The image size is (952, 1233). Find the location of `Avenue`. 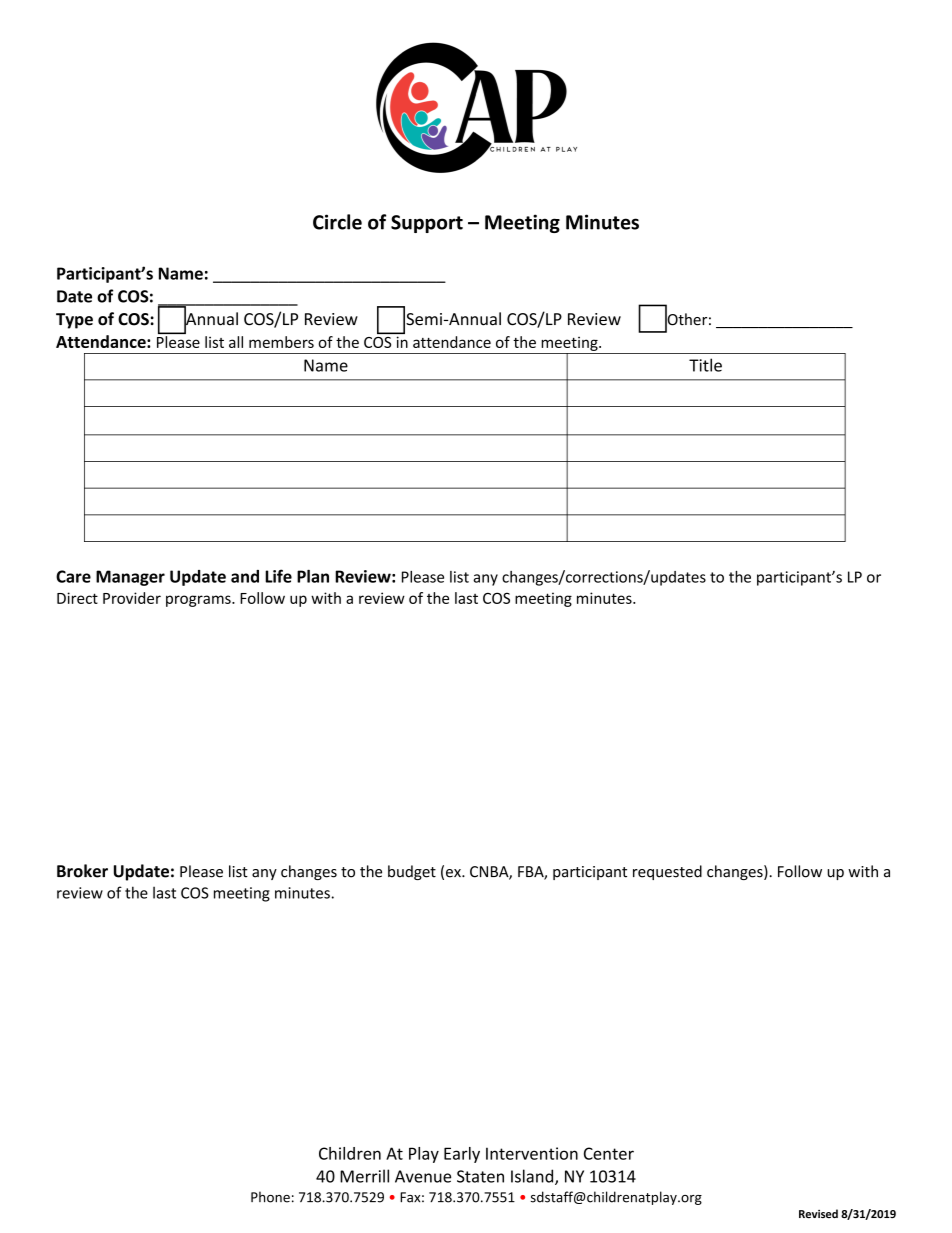

Avenue is located at coordinates (423, 1176).
